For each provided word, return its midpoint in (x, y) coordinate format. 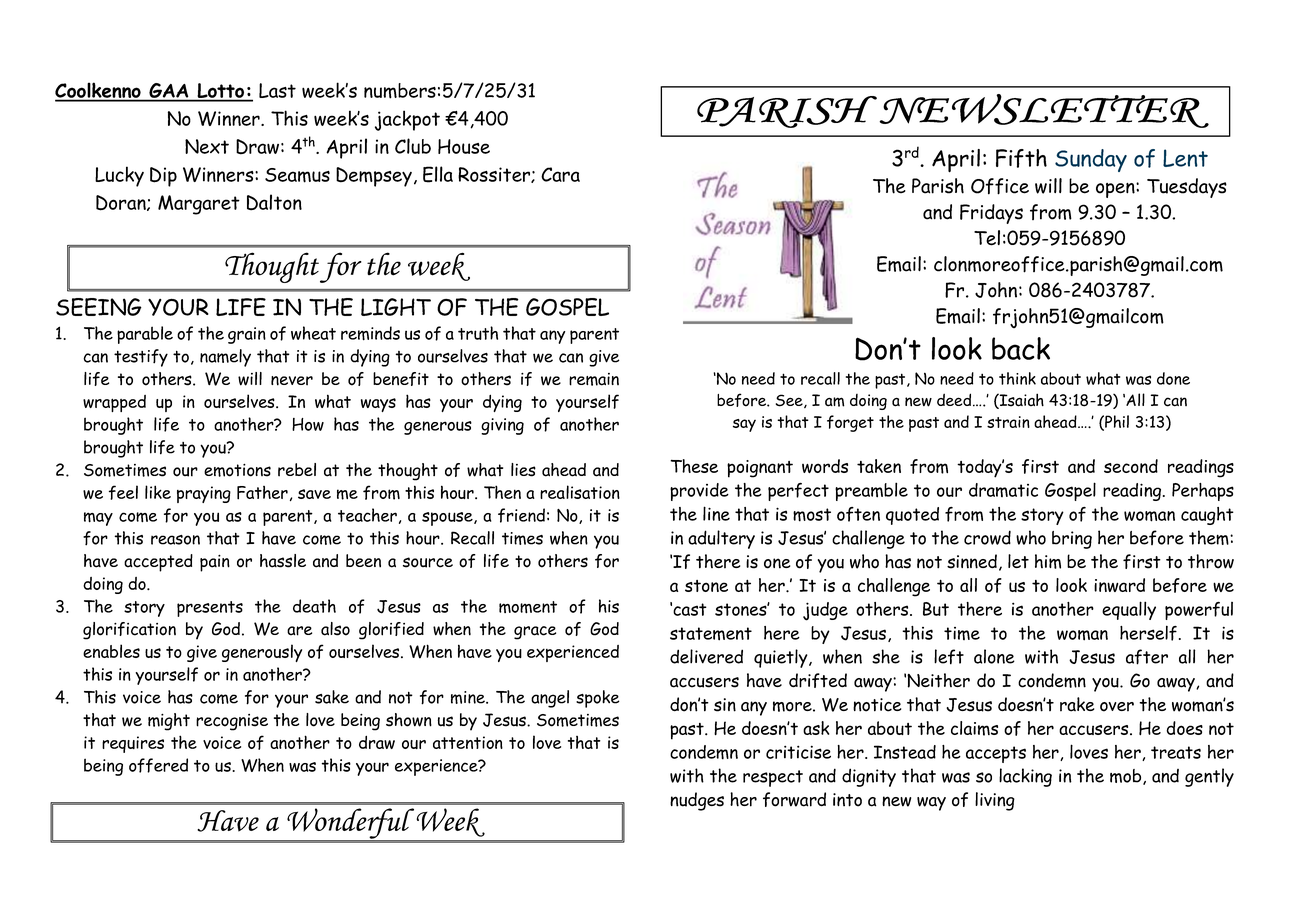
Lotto (221, 92)
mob (1127, 777)
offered (158, 765)
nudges (697, 801)
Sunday (1091, 160)
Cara (560, 174)
